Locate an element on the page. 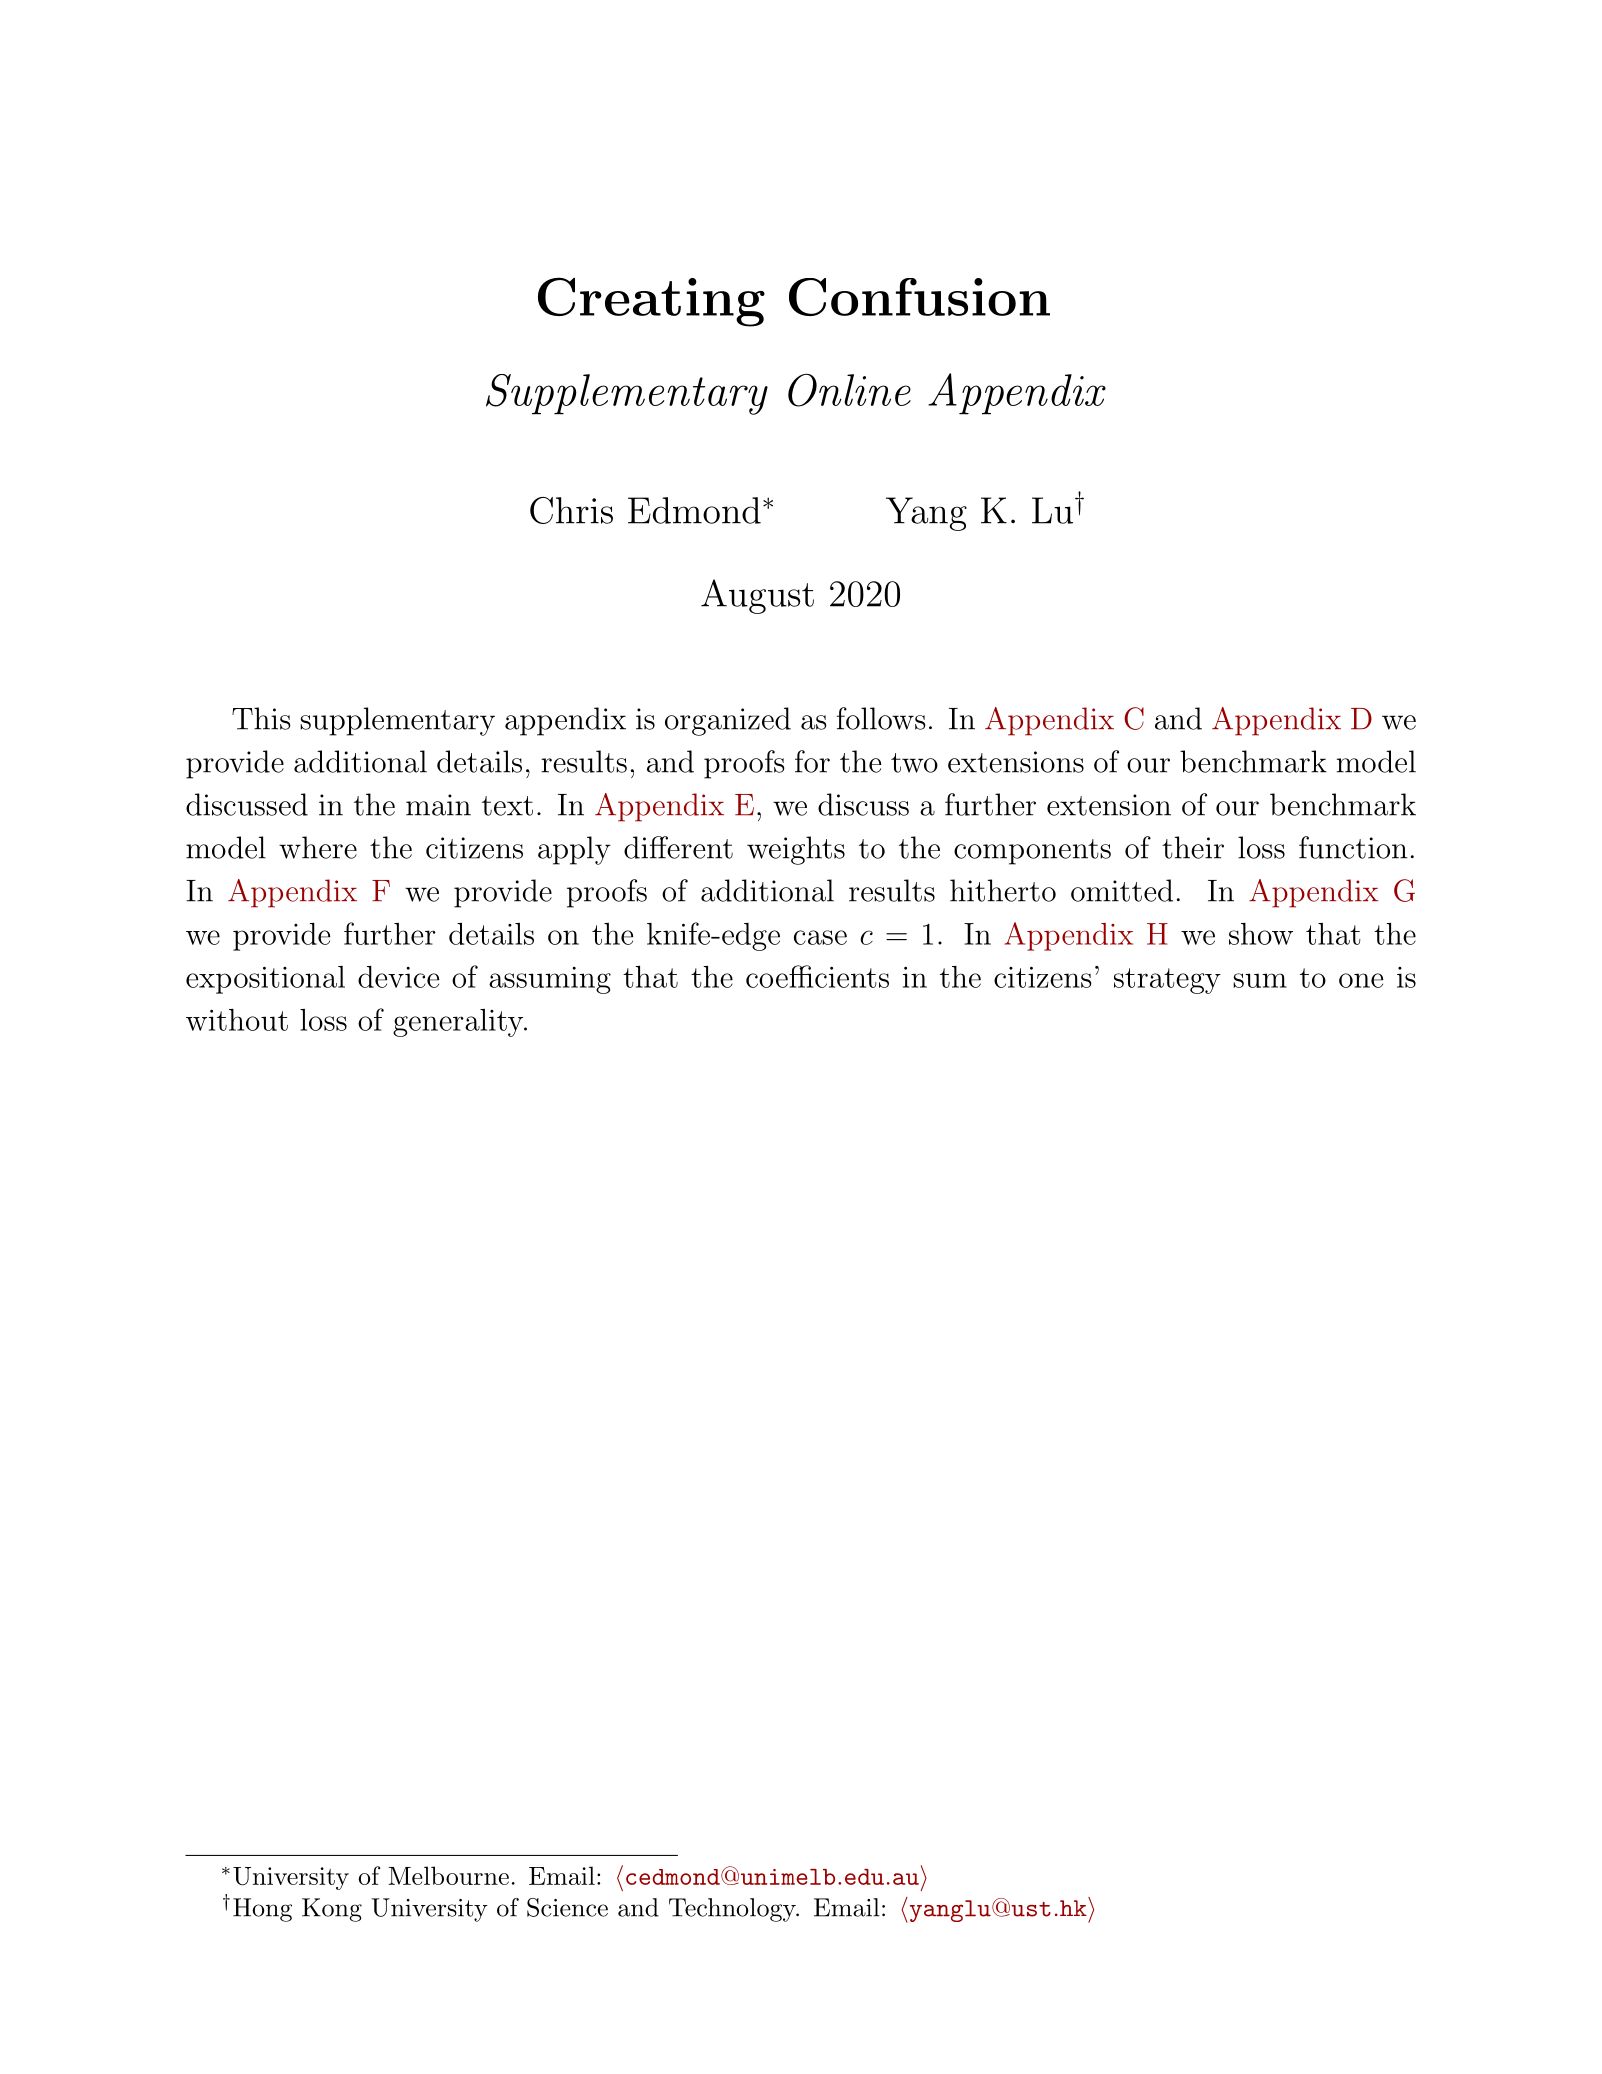 The image size is (1602, 2074). Kong is located at coordinates (332, 1910).
